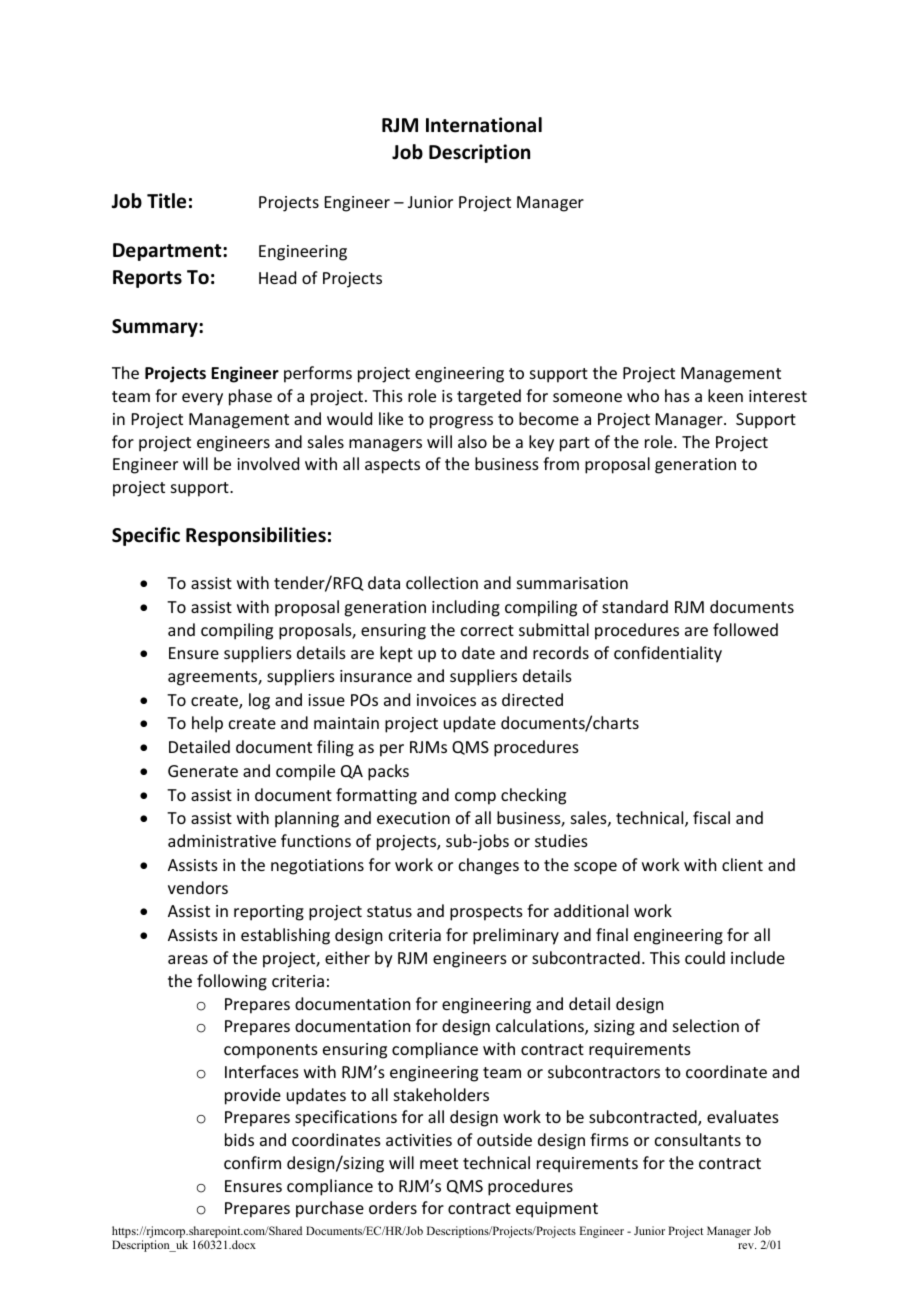  Describe the element at coordinates (252, 1162) in the screenshot. I see `confirm` at that location.
